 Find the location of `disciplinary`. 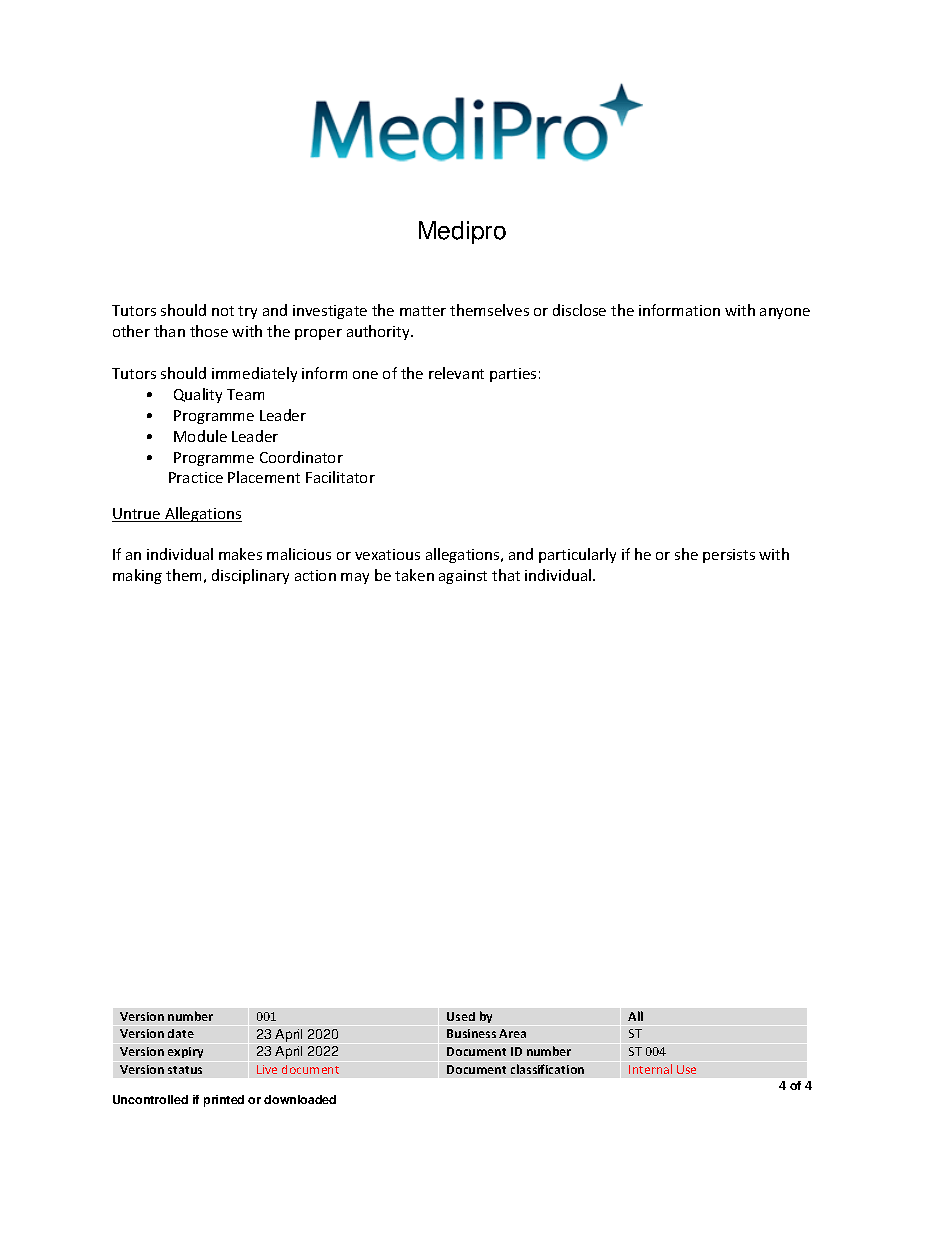

disciplinary is located at coordinates (250, 576).
